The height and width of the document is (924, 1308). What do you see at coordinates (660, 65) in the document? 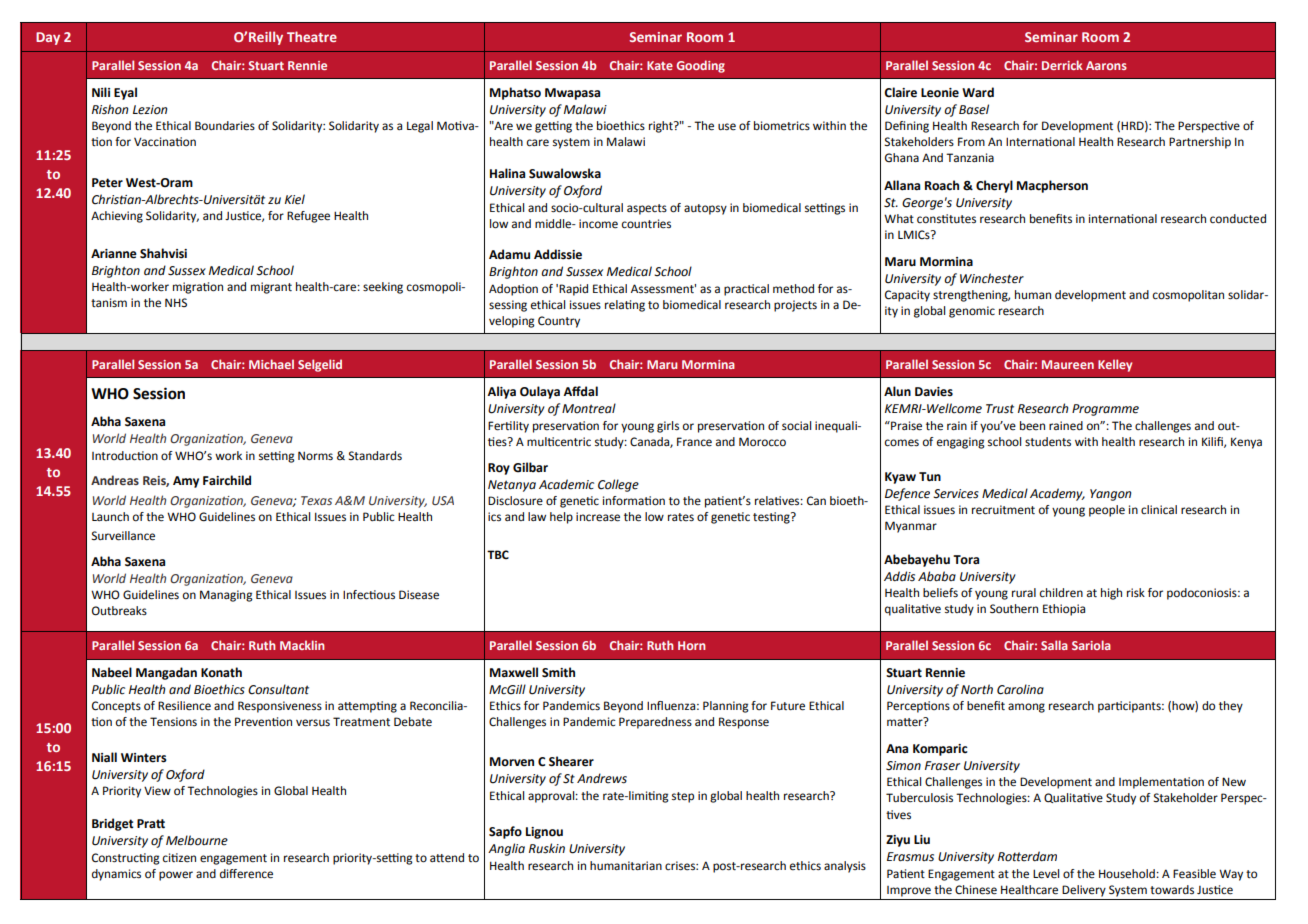
I see `Kate` at bounding box center [660, 65].
